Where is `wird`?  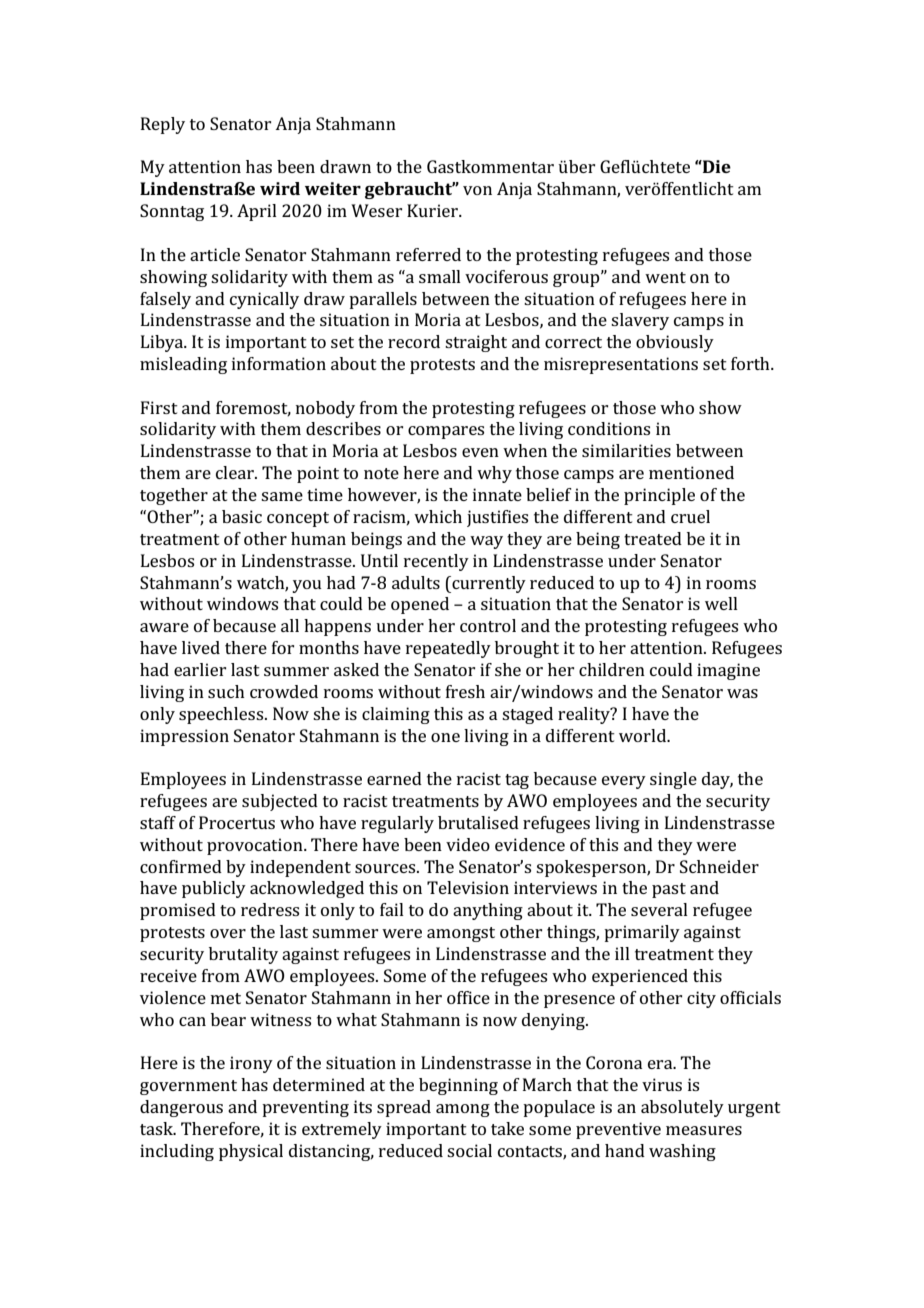
wird is located at coordinates (280, 188).
